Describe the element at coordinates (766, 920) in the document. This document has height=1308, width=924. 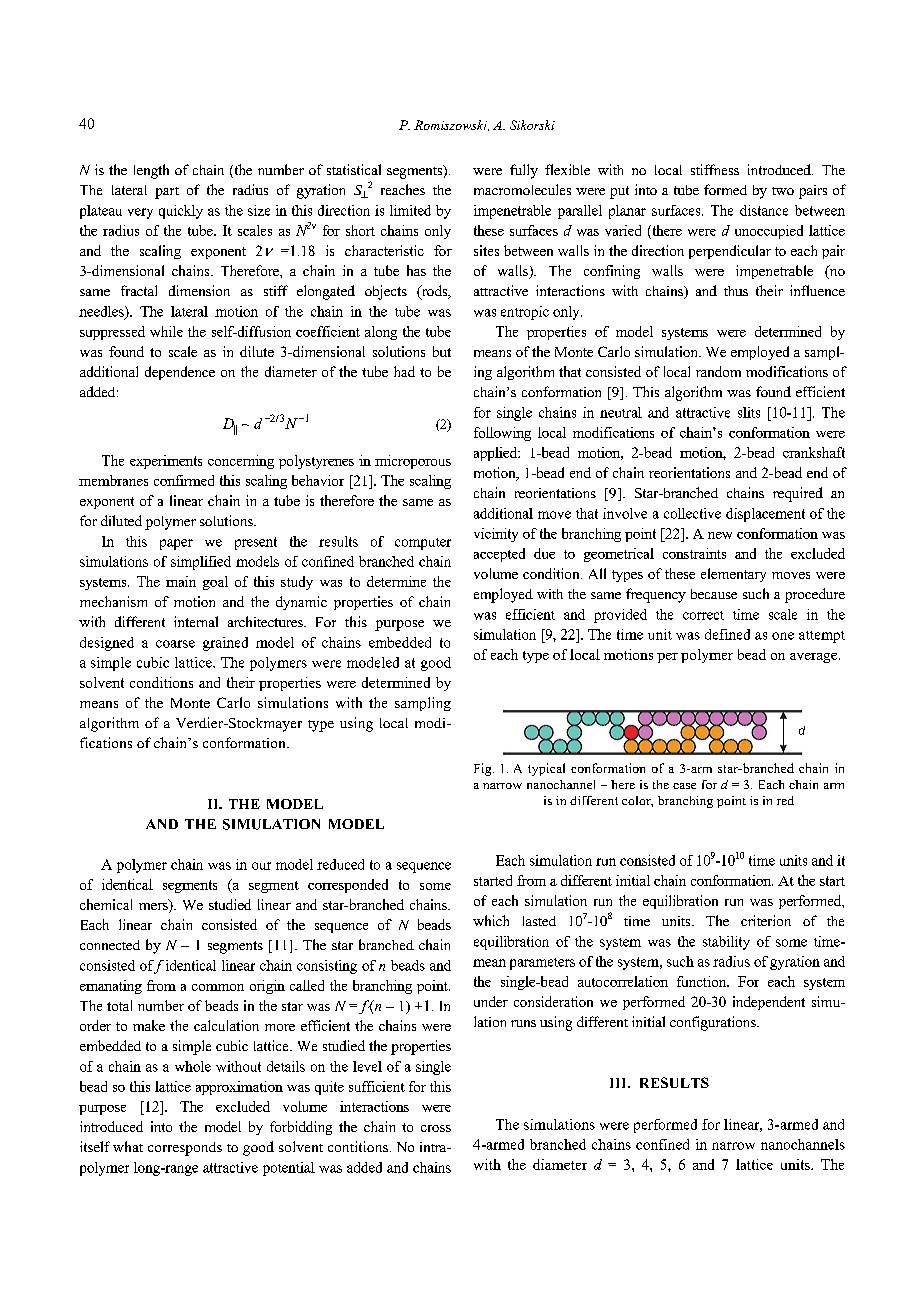
I see `criterion` at that location.
